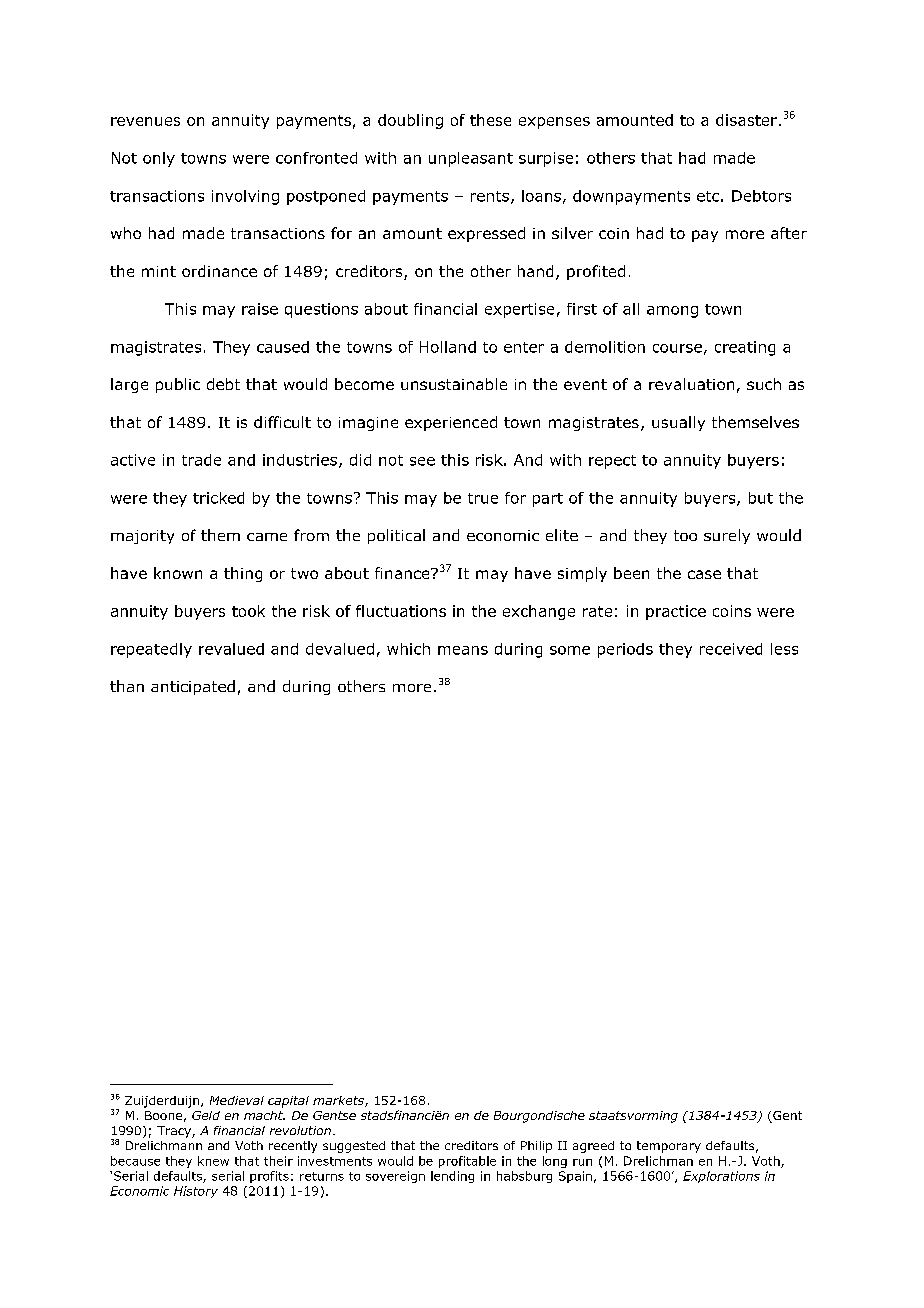 This document has width=924, height=1308. What do you see at coordinates (463, 650) in the document?
I see `means` at bounding box center [463, 650].
